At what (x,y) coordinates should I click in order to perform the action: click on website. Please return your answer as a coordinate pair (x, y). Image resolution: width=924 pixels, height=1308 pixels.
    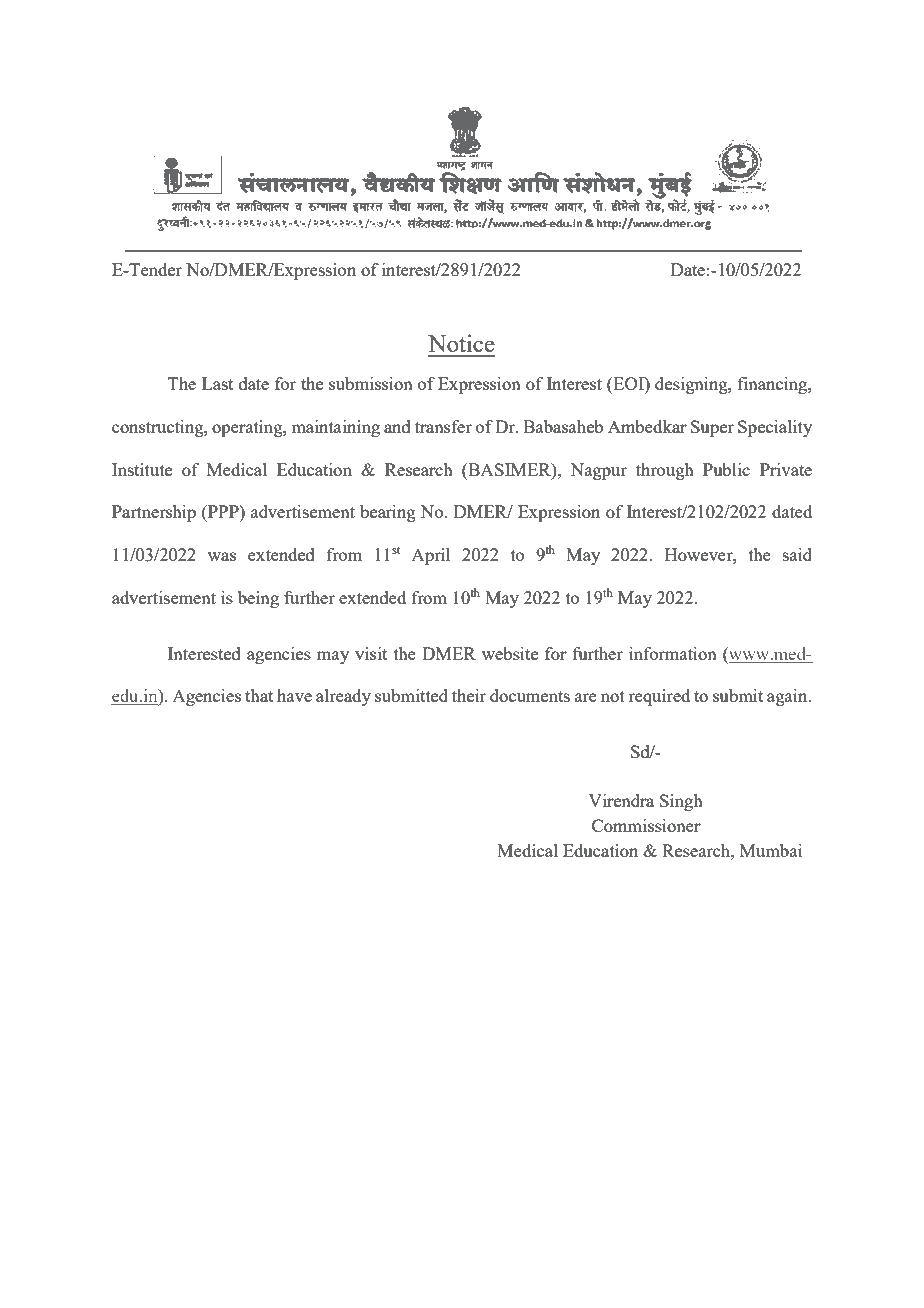
    Looking at the image, I should click on (510, 653).
